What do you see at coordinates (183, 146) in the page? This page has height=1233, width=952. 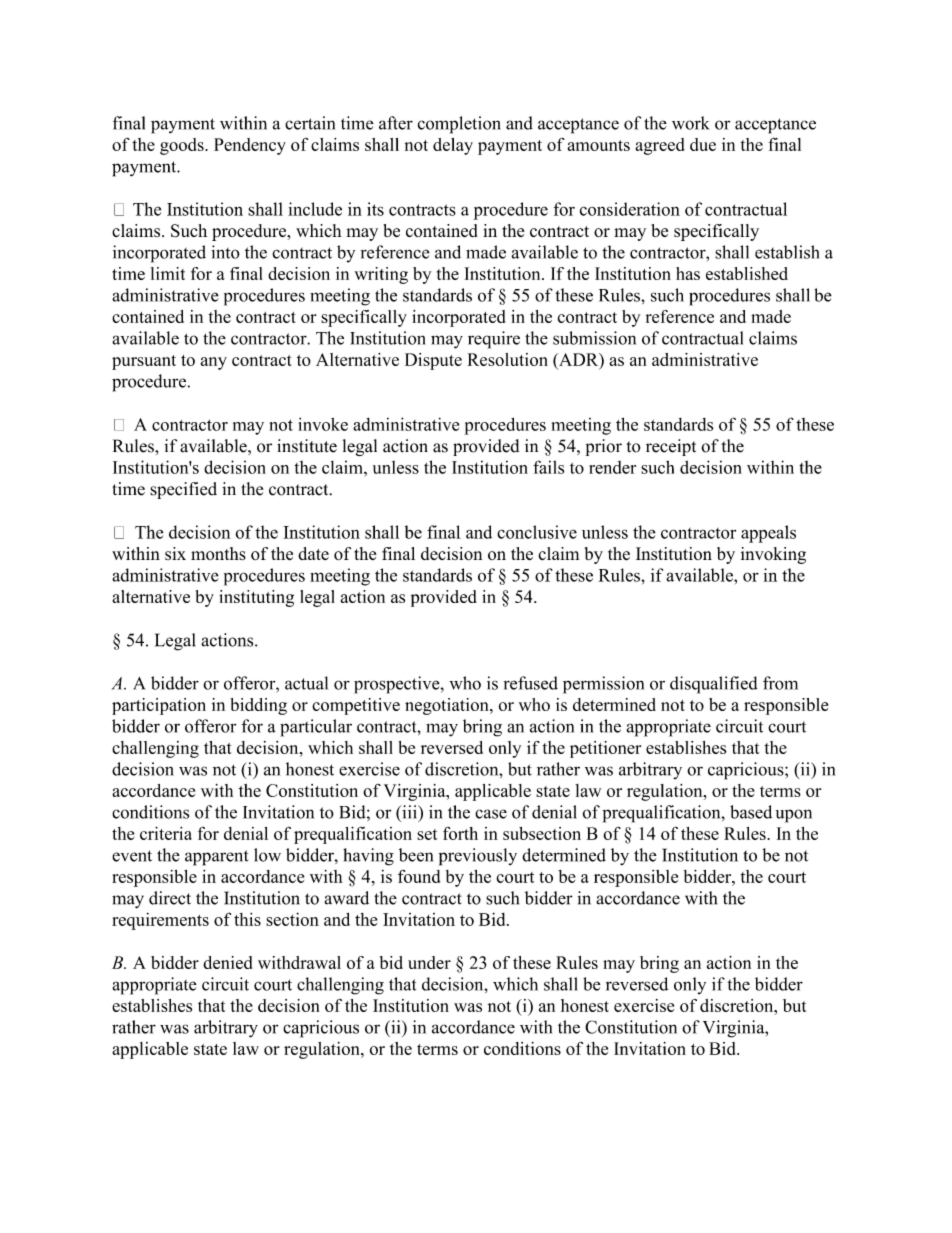 I see `goods` at bounding box center [183, 146].
